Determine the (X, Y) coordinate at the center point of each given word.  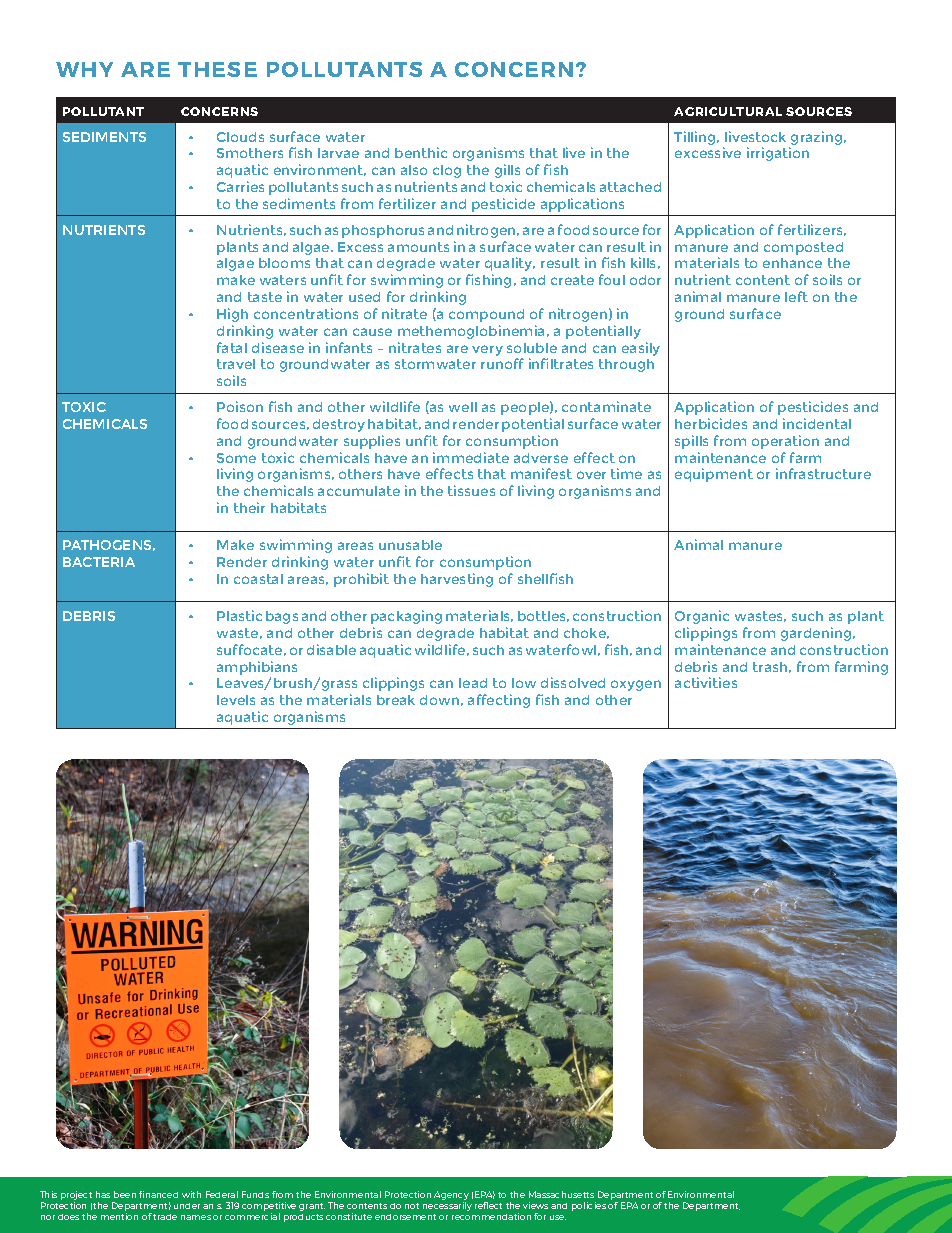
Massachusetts (561, 1194)
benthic (421, 152)
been (125, 1194)
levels (236, 700)
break (396, 700)
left (796, 296)
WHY (84, 69)
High (232, 315)
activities (706, 682)
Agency (451, 1197)
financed (158, 1194)
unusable (410, 545)
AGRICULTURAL (728, 111)
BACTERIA (99, 562)
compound (486, 315)
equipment (714, 475)
